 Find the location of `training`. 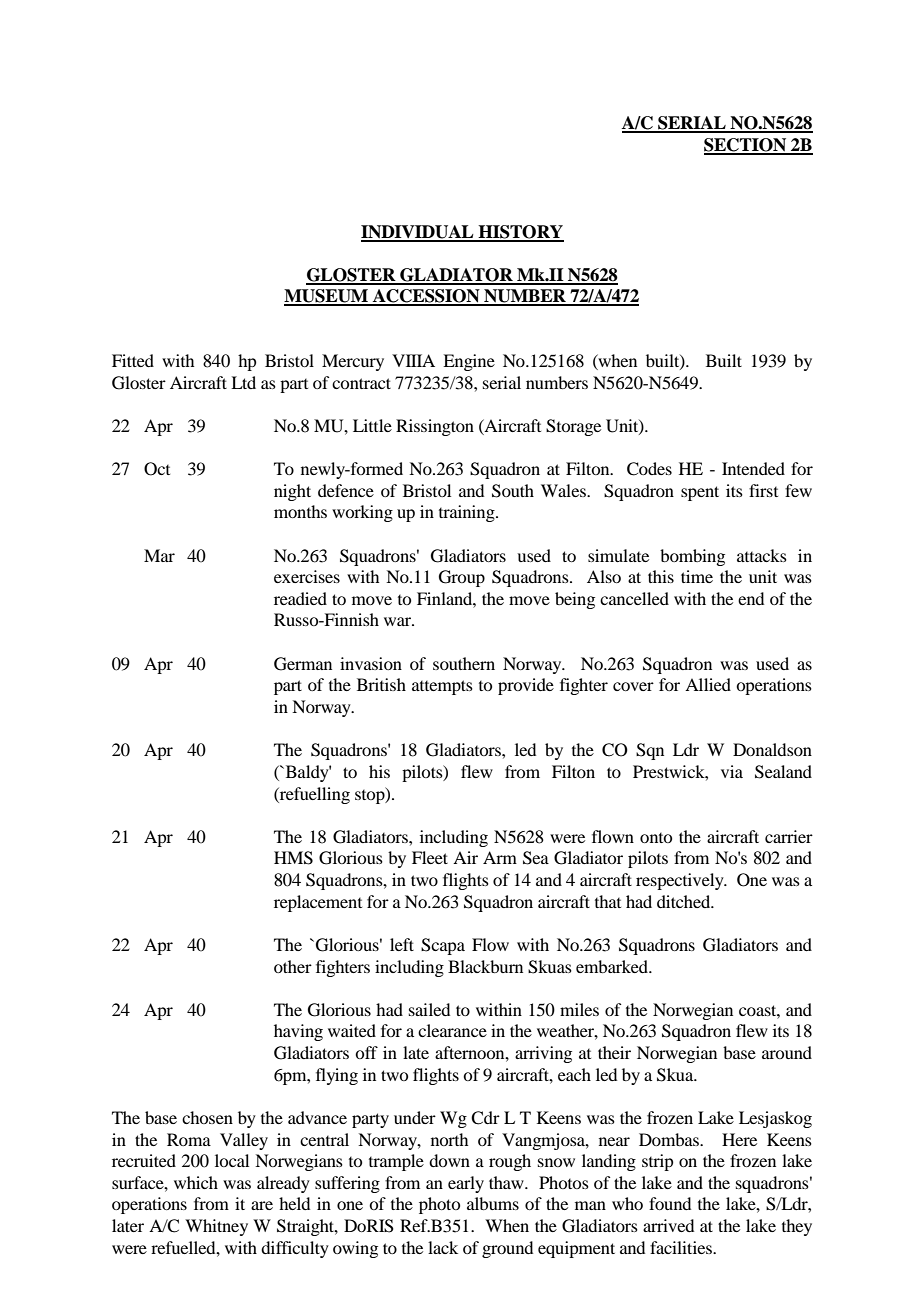

training is located at coordinates (468, 513).
